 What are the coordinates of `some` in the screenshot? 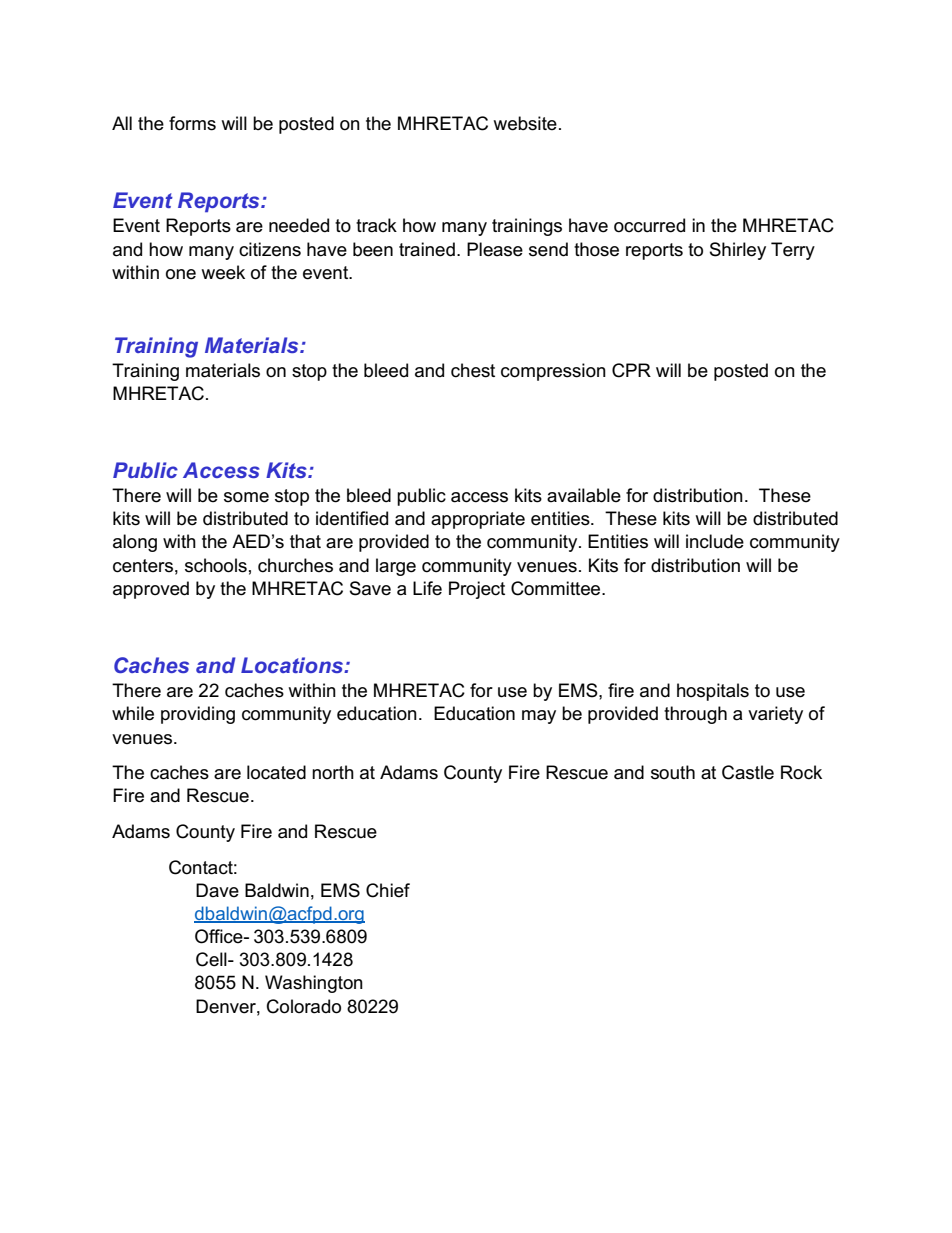 It's located at (246, 497).
